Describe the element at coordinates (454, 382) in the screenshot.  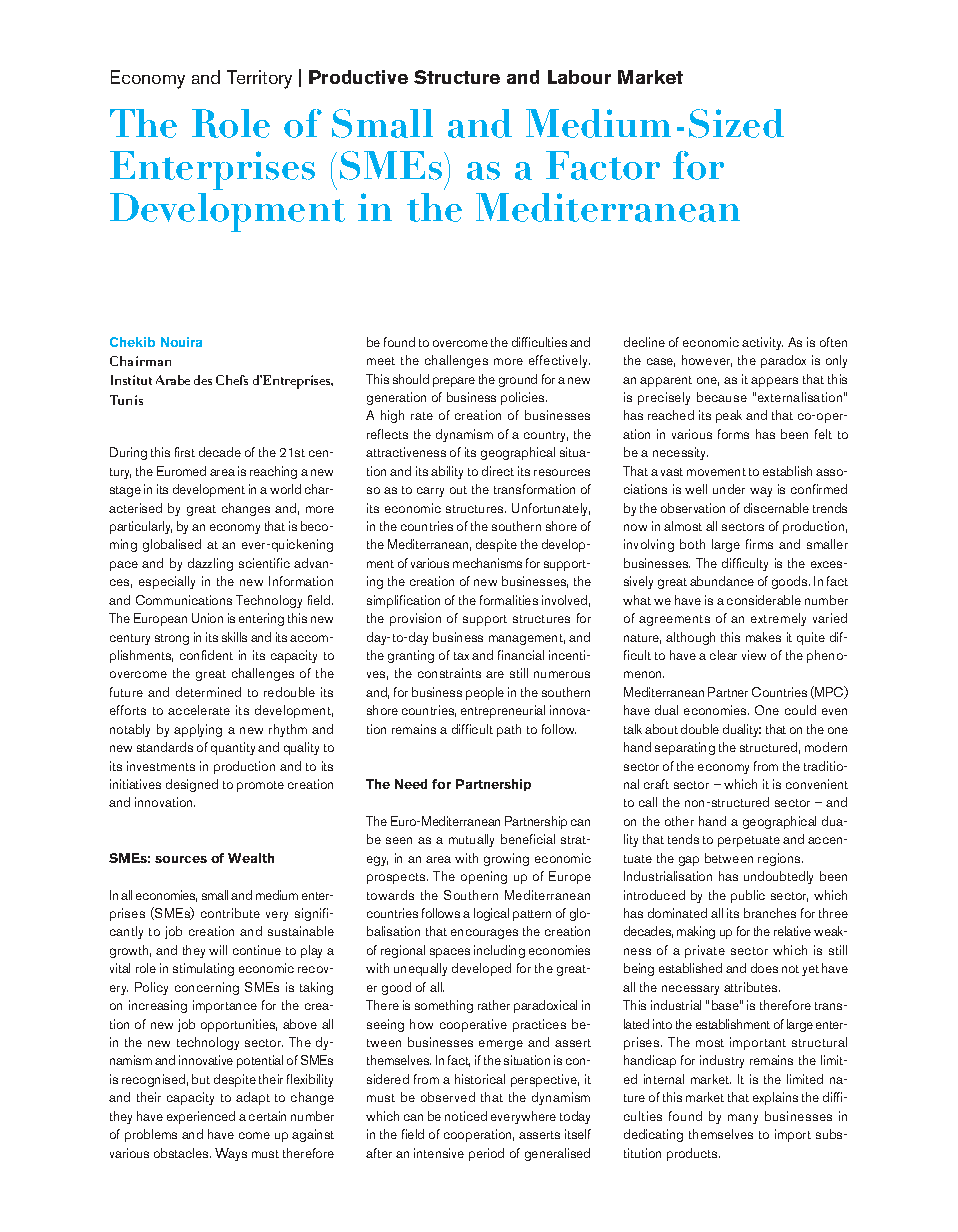
I see `prepare` at that location.
